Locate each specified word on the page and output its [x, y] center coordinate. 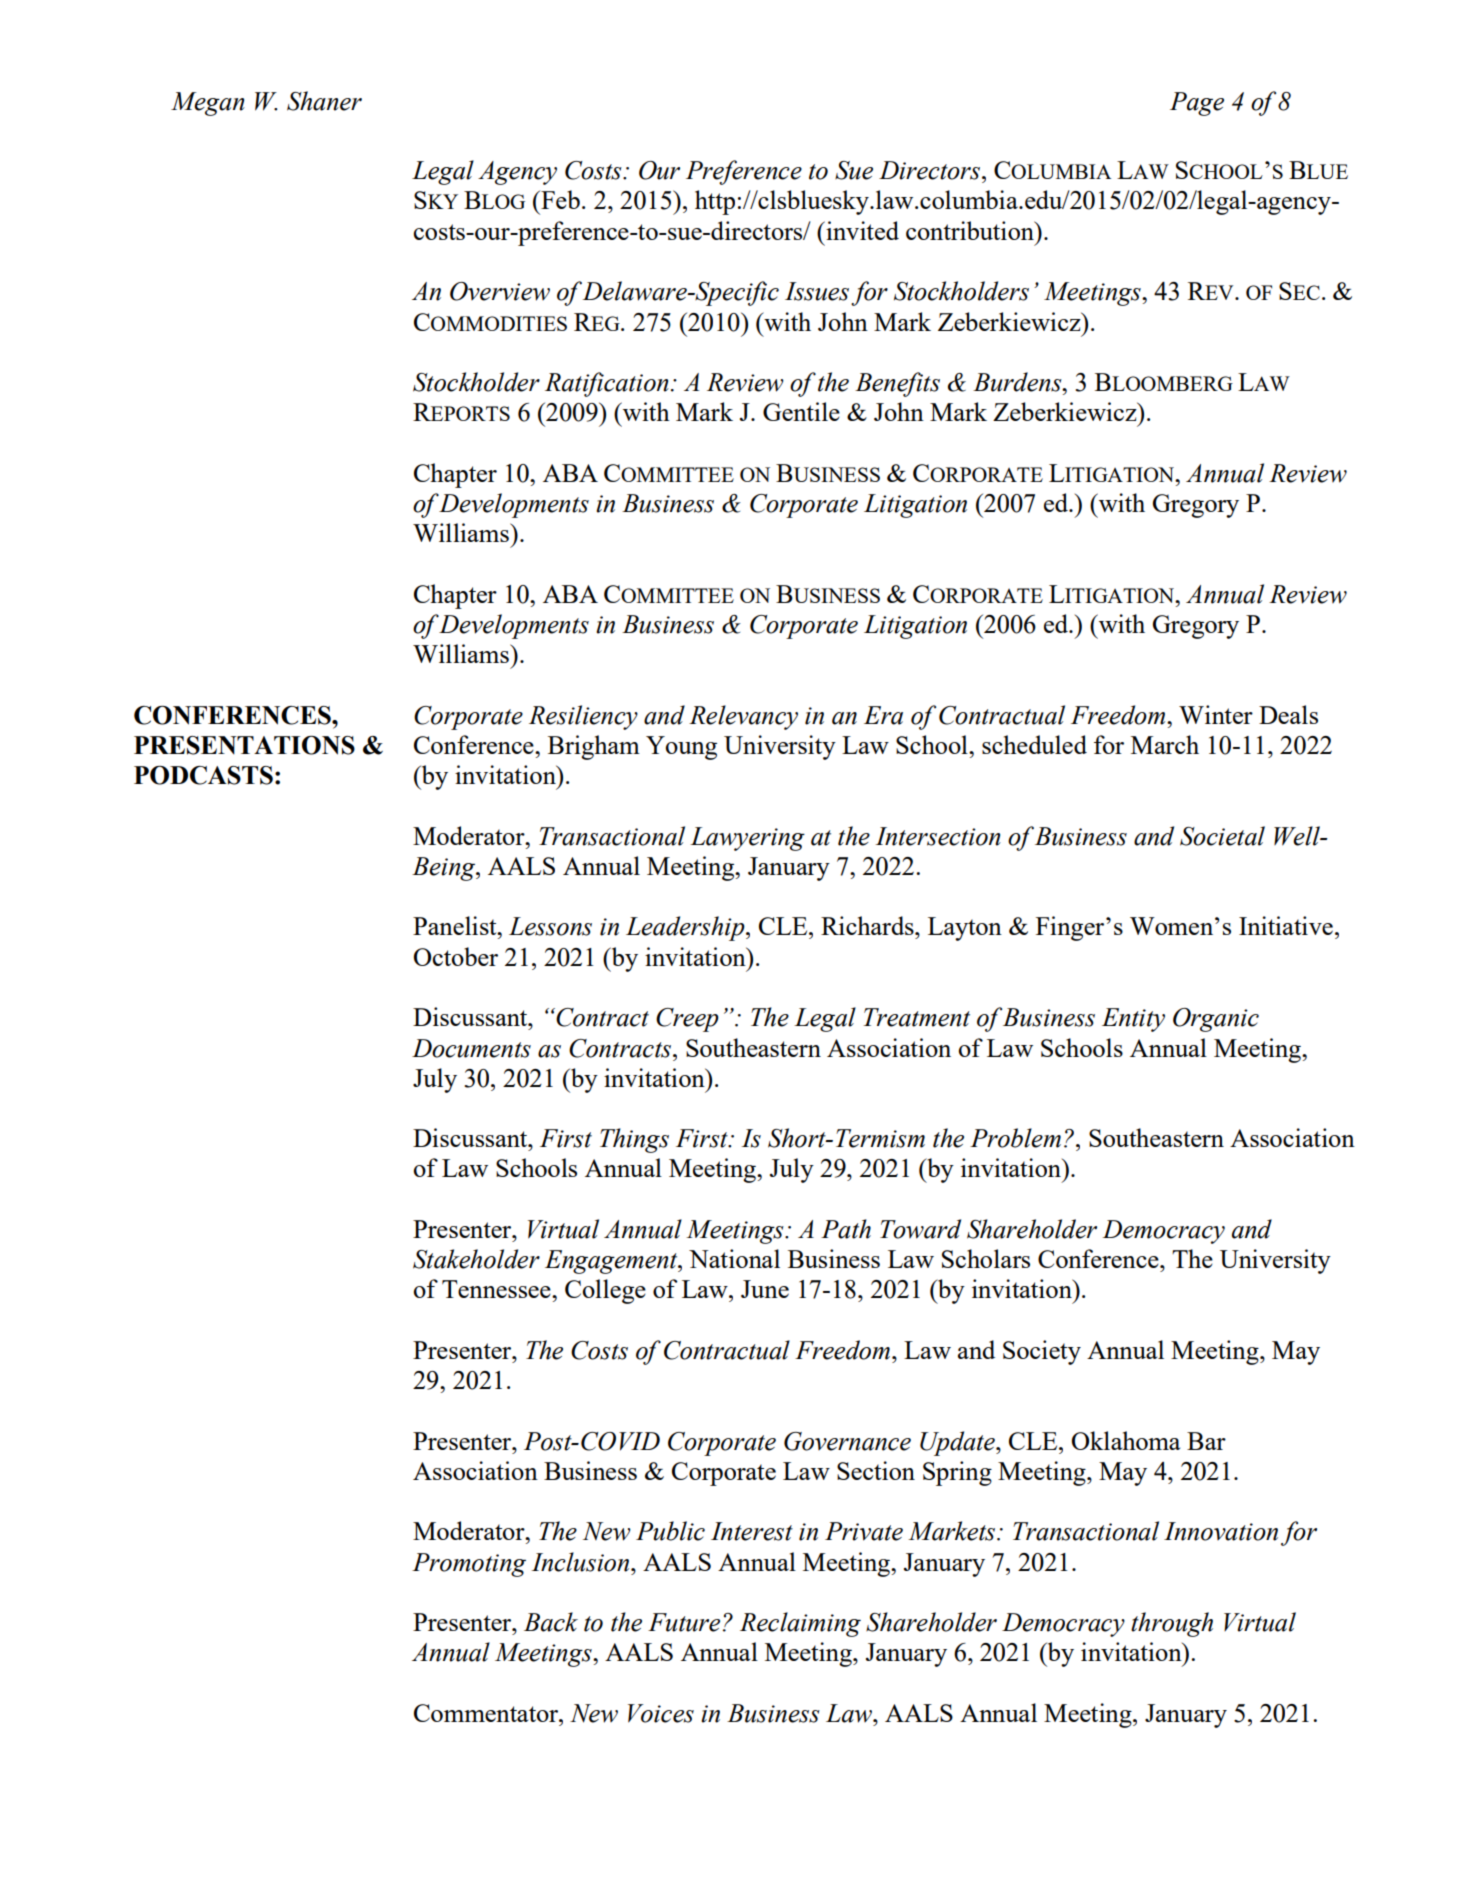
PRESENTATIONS [244, 745]
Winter [1216, 714]
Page [1197, 104]
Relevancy [743, 717]
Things [634, 1140]
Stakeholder [476, 1259]
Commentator [487, 1713]
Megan [208, 104]
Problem [1015, 1138]
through [1172, 1624]
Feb [559, 199]
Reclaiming [800, 1624]
